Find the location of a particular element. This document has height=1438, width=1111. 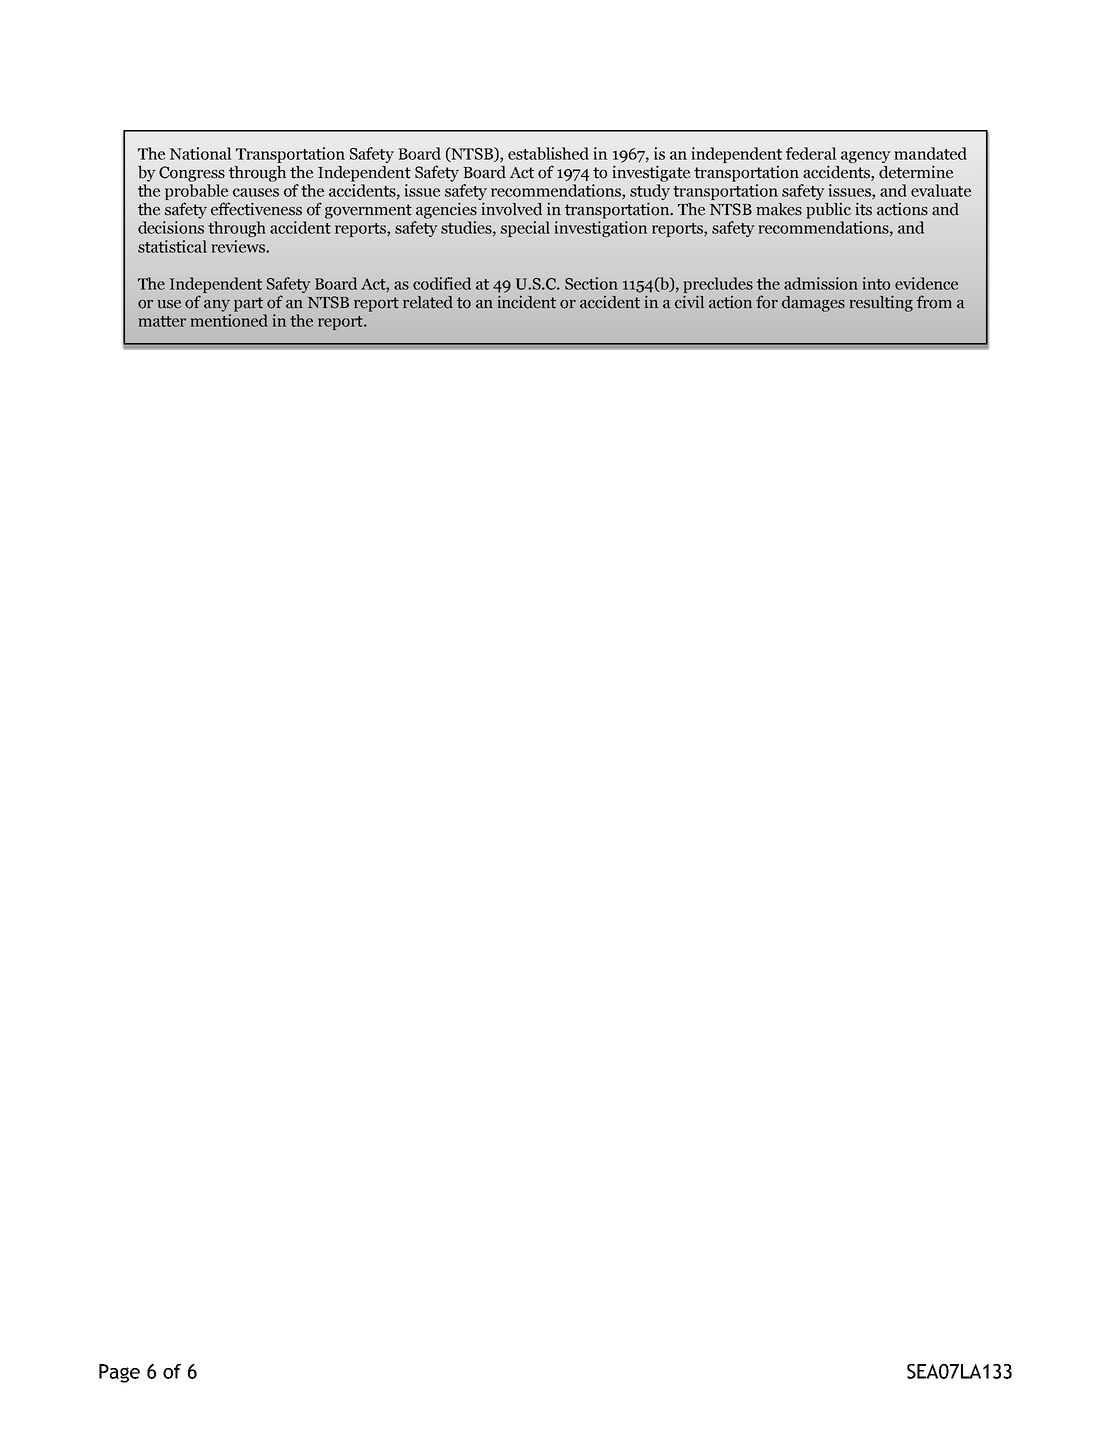

involved is located at coordinates (511, 209).
